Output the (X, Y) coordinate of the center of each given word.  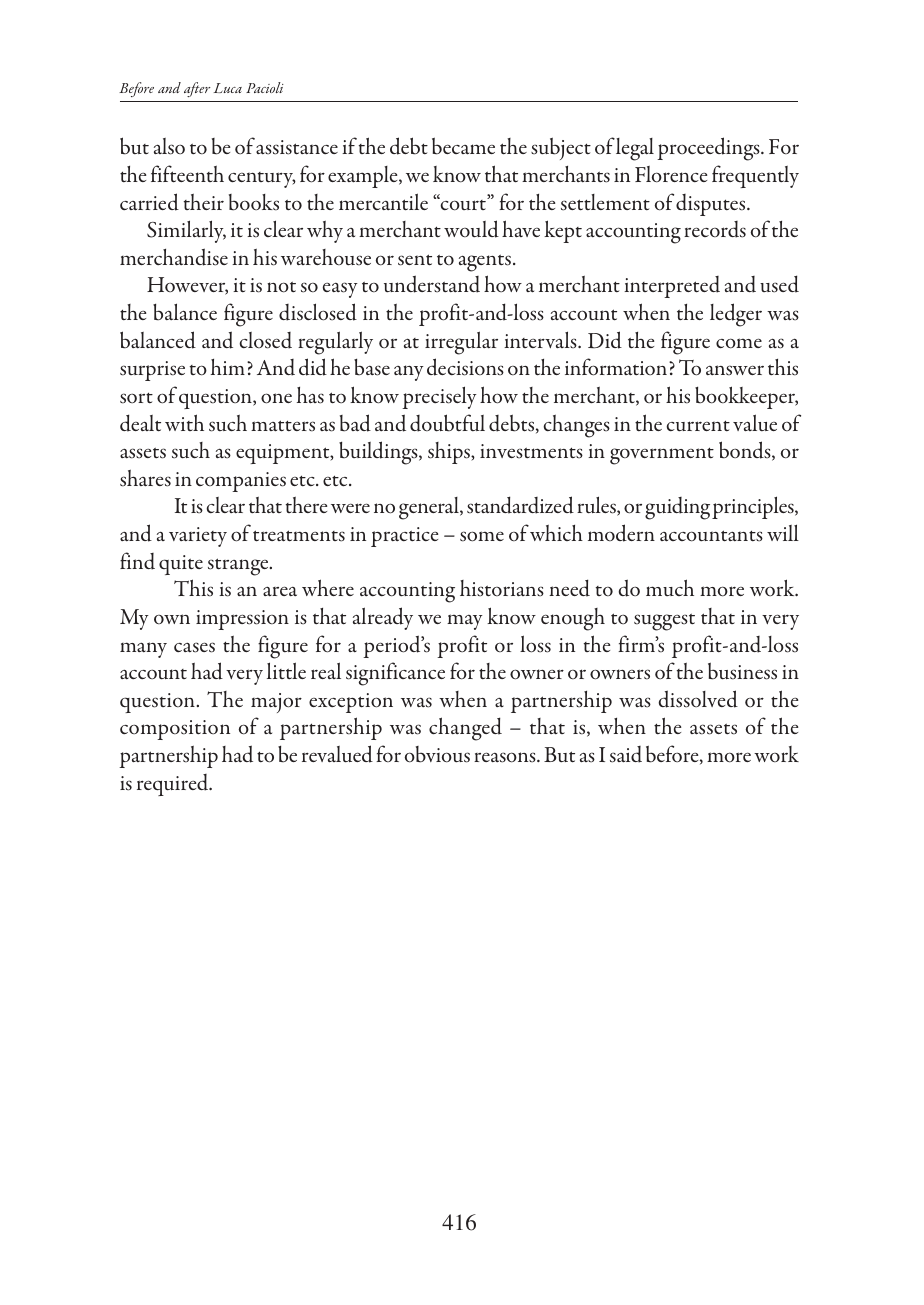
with (184, 422)
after (197, 89)
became (463, 146)
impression (242, 620)
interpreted (672, 287)
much (670, 587)
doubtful (447, 423)
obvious (437, 754)
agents (486, 263)
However (187, 286)
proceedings (709, 149)
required (174, 785)
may (465, 622)
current (698, 426)
